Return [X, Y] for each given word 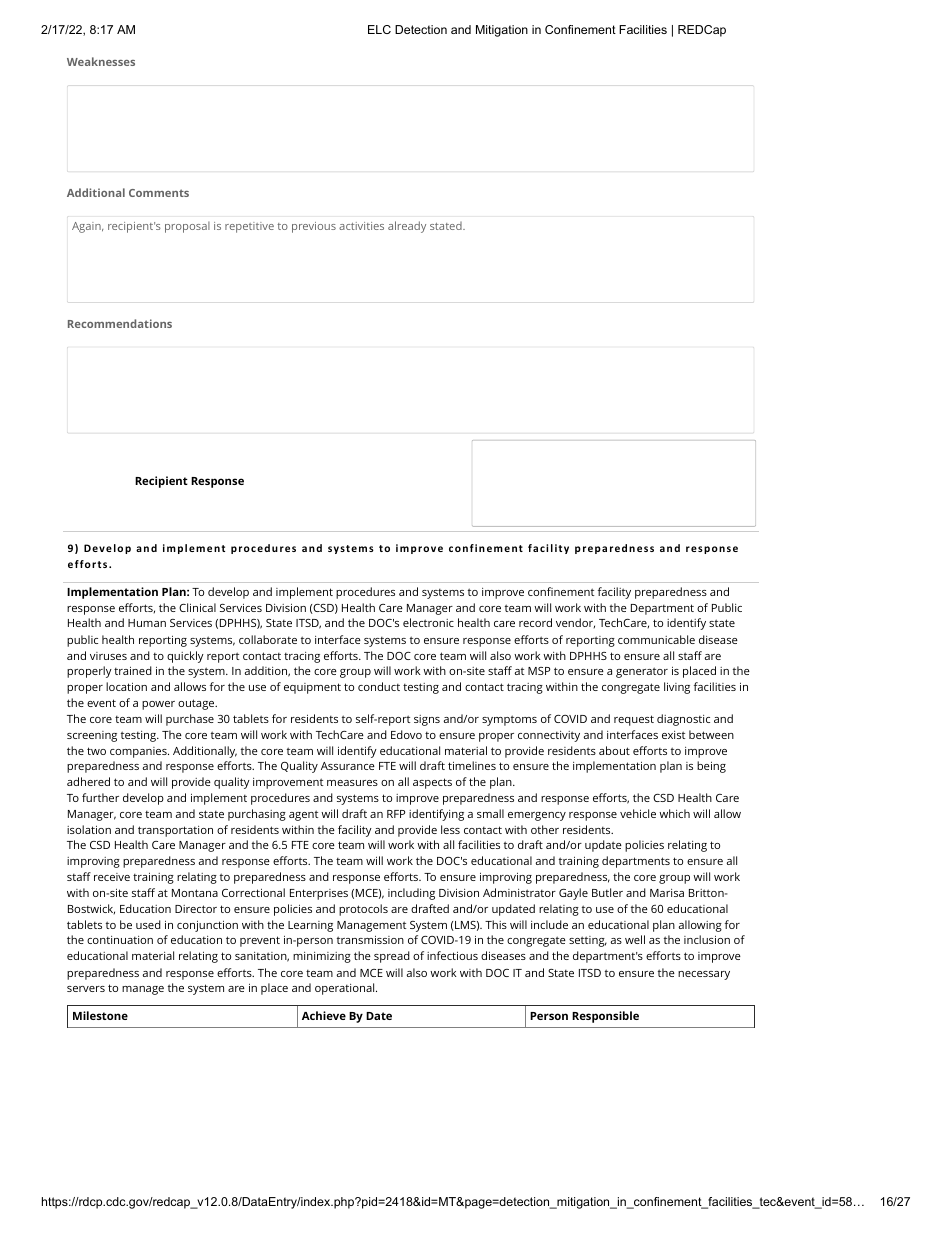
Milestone [100, 1015]
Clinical [197, 607]
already [407, 227]
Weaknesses [101, 61]
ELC [379, 29]
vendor [575, 623]
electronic [428, 622]
